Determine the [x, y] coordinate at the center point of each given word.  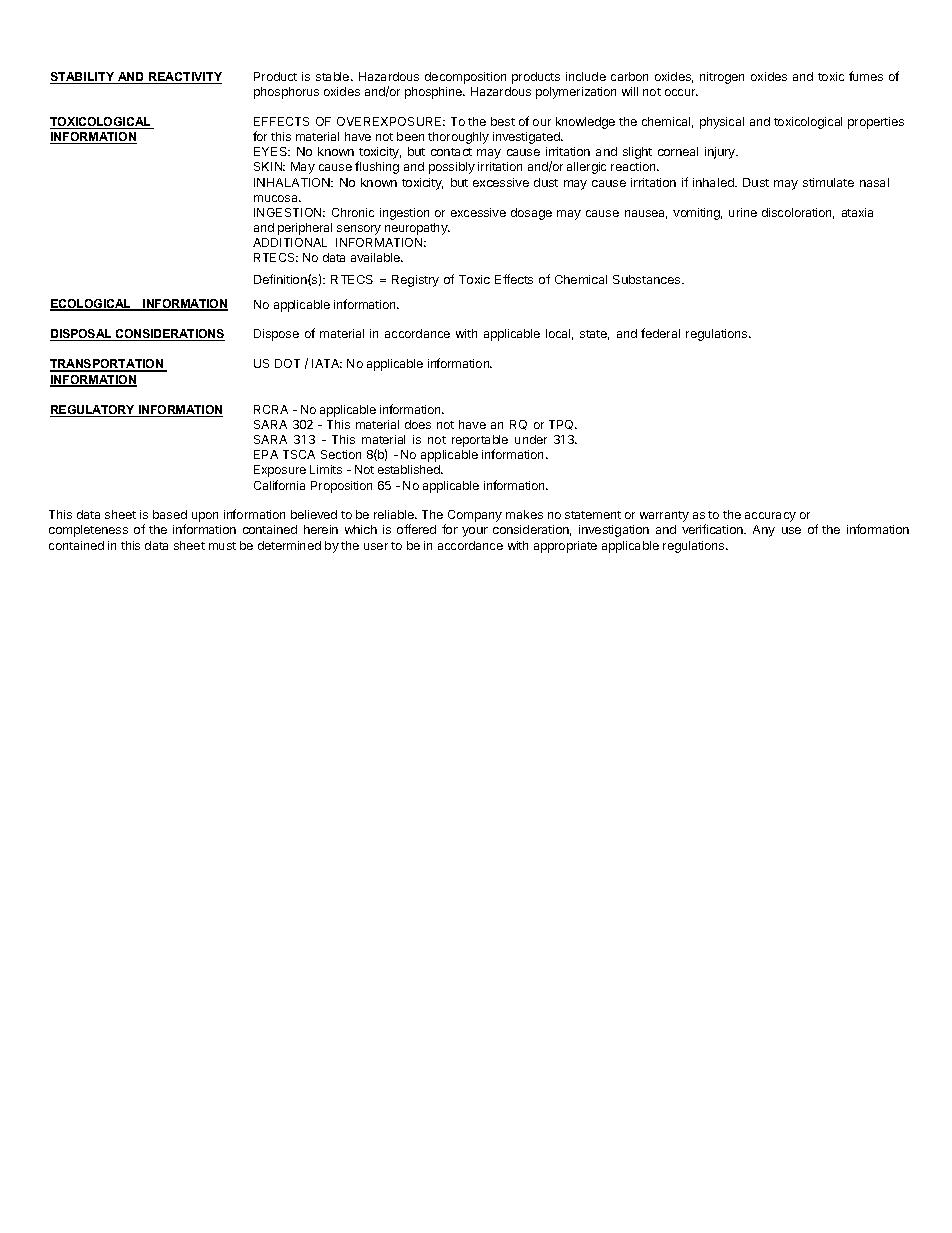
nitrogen [722, 78]
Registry [415, 281]
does [418, 424]
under [531, 439]
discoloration [798, 213]
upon [205, 517]
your [475, 532]
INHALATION [293, 182]
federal [660, 333]
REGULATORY [94, 411]
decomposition [465, 78]
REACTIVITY [184, 78]
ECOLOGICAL [91, 305]
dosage [531, 214]
